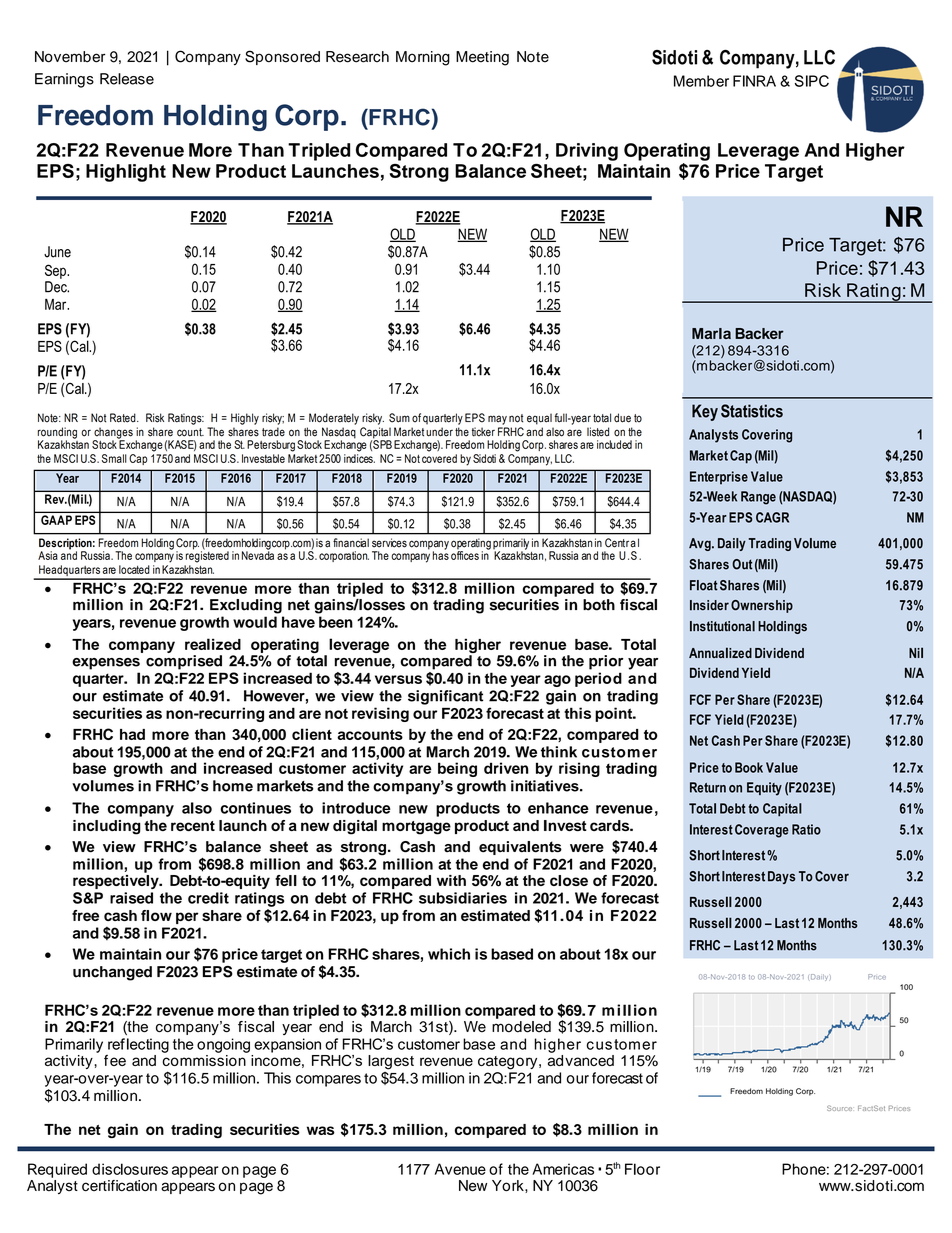 The height and width of the document is (1233, 952). What do you see at coordinates (754, 81) in the document?
I see `FINRA` at bounding box center [754, 81].
